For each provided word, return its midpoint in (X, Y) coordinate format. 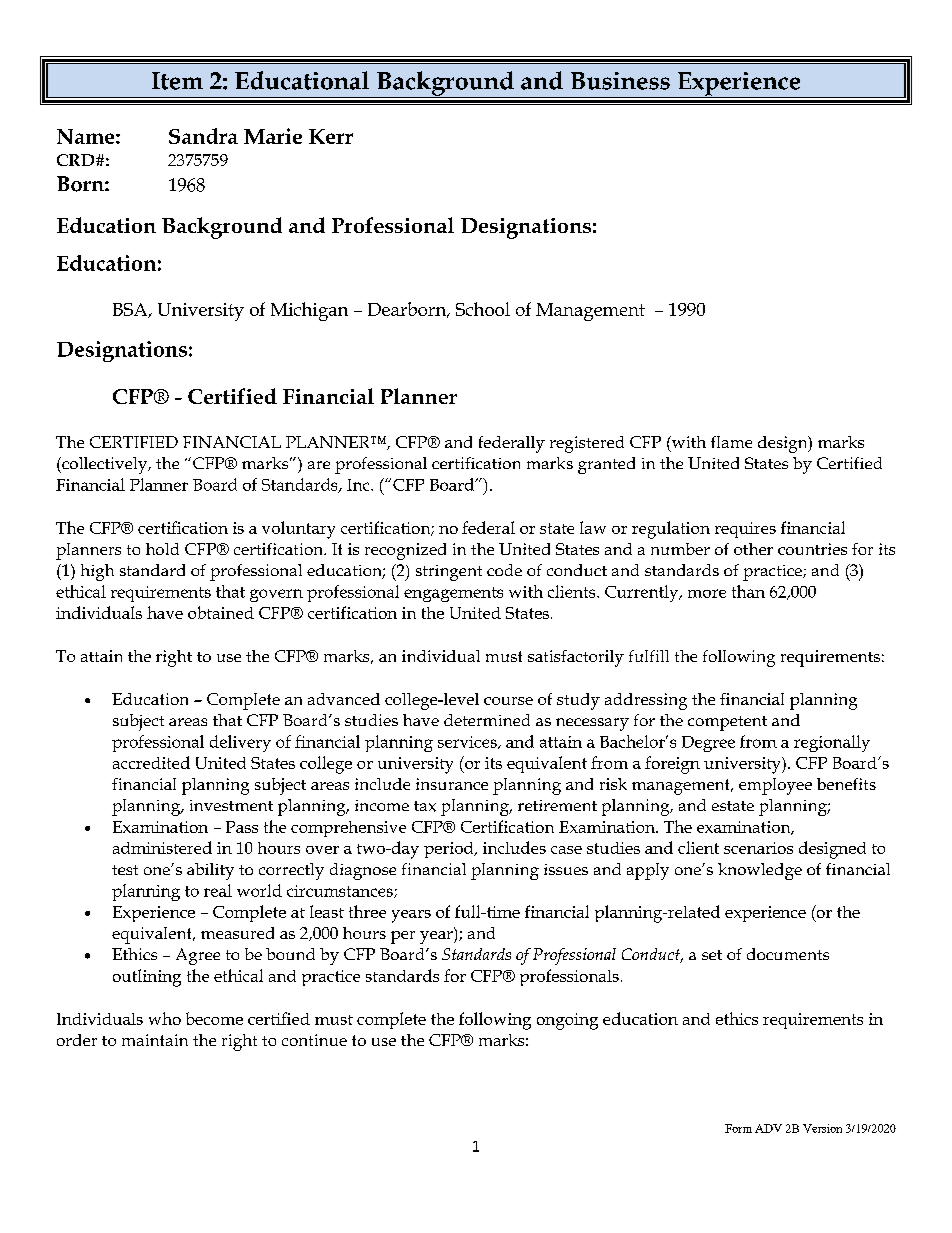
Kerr (331, 136)
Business (620, 81)
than (748, 591)
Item (177, 81)
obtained (221, 612)
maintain (155, 1040)
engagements (453, 594)
